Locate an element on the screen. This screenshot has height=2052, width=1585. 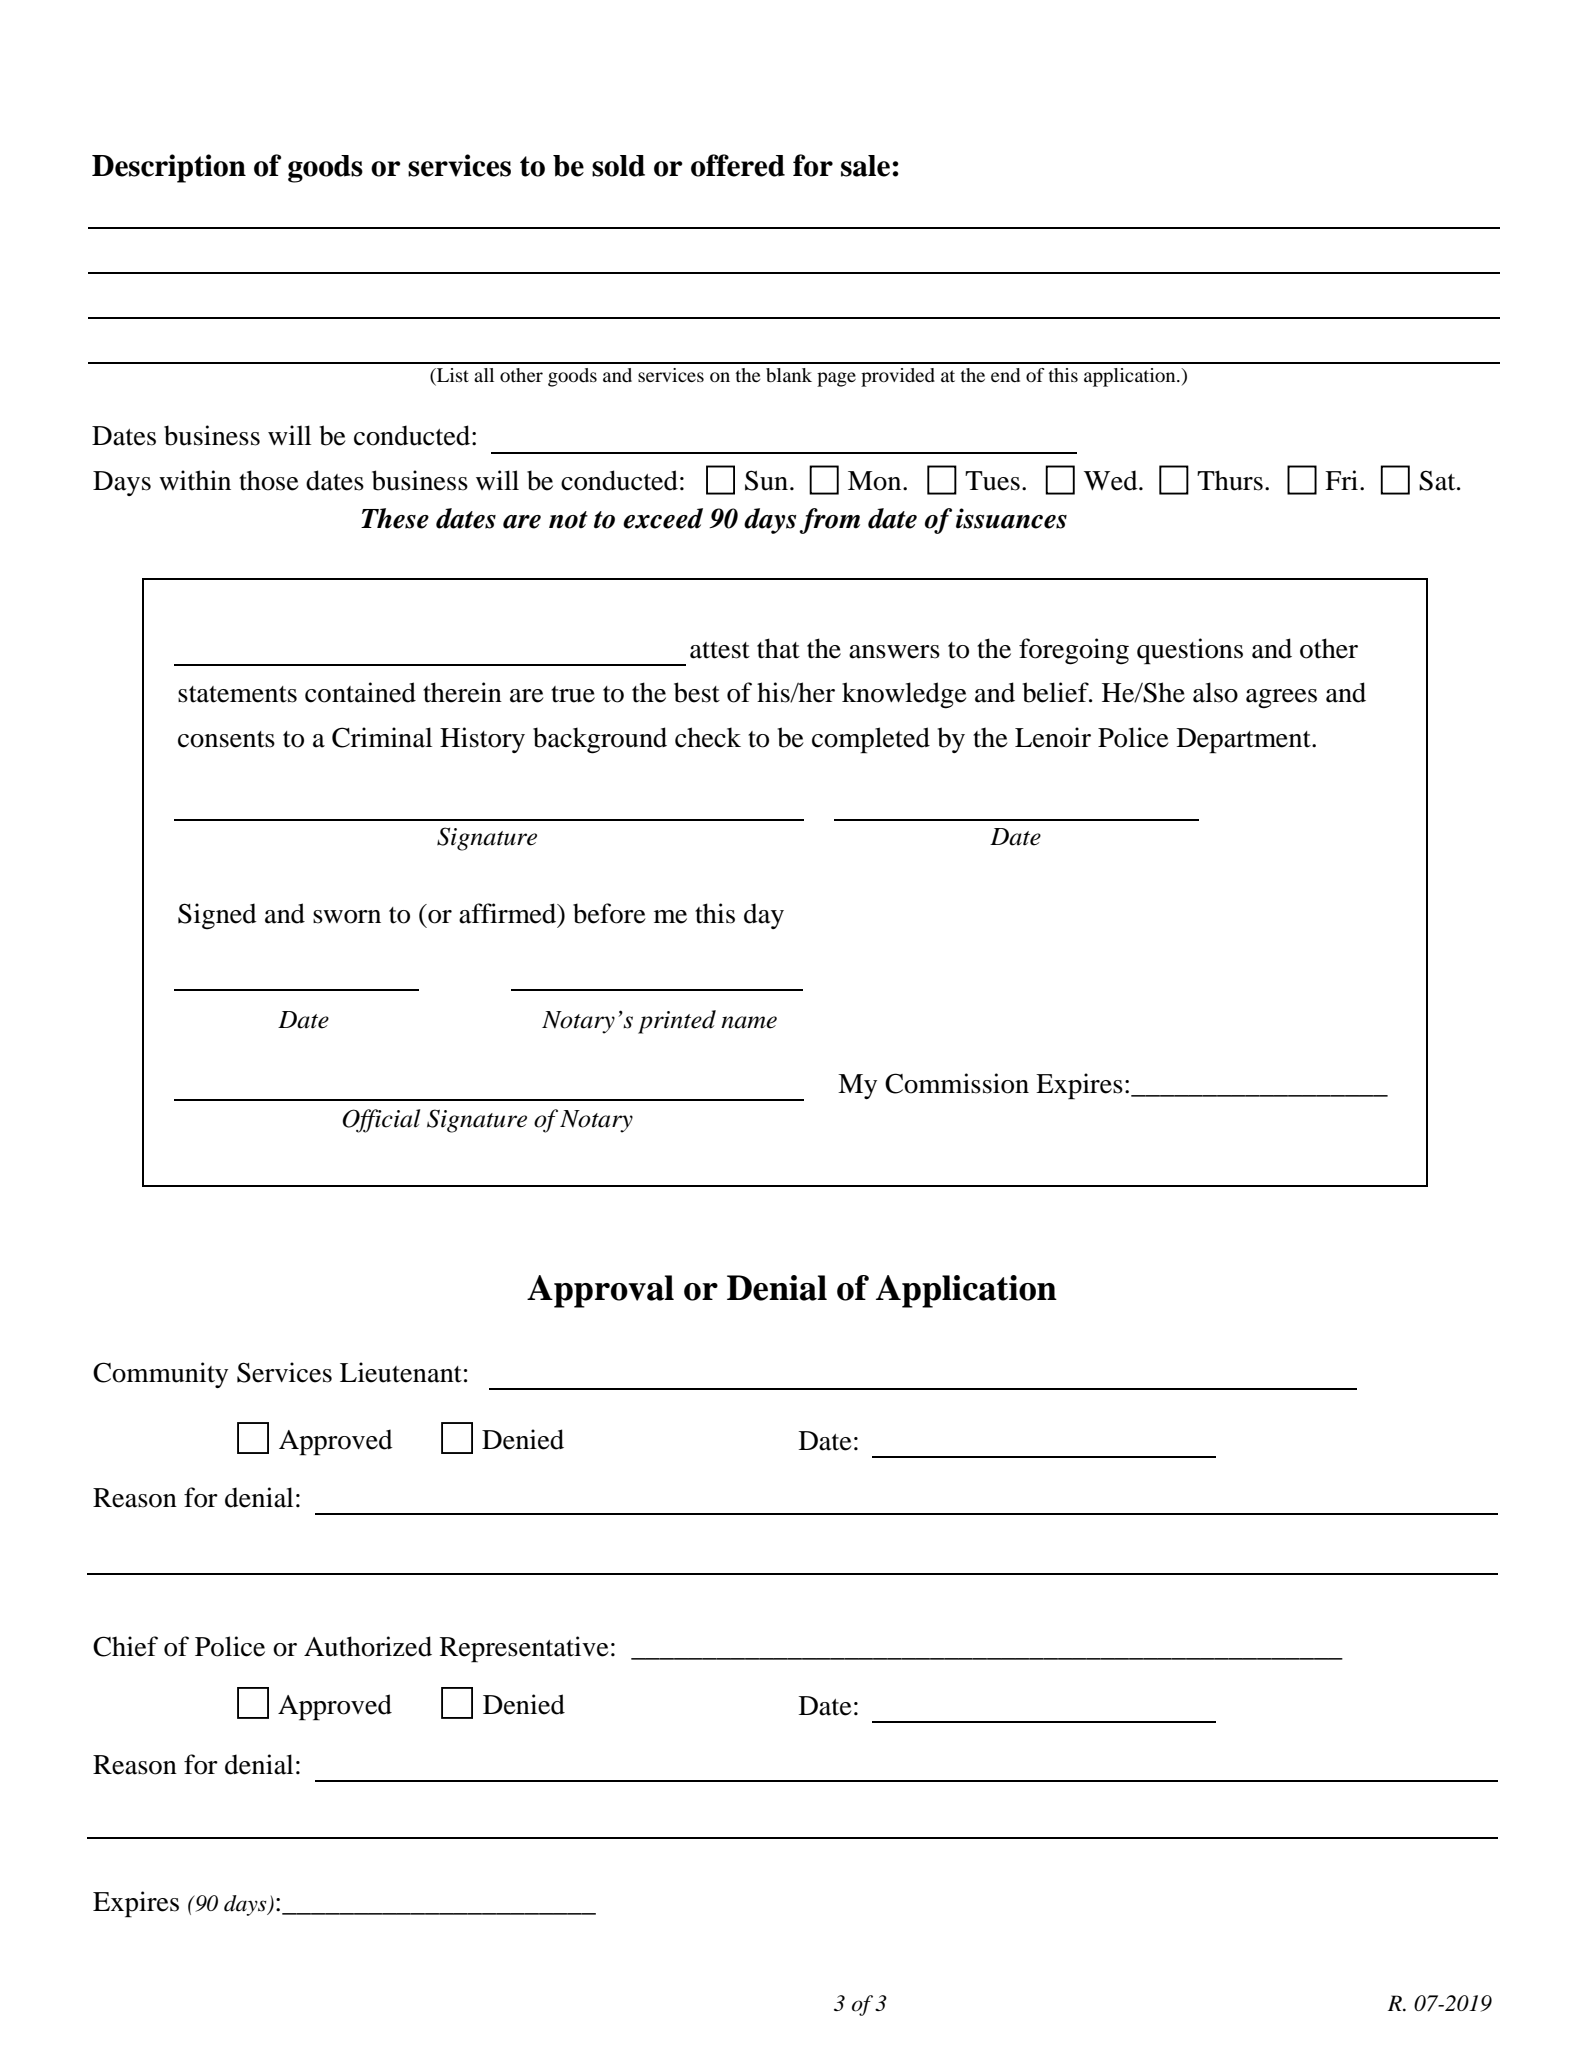
exceed is located at coordinates (663, 518).
